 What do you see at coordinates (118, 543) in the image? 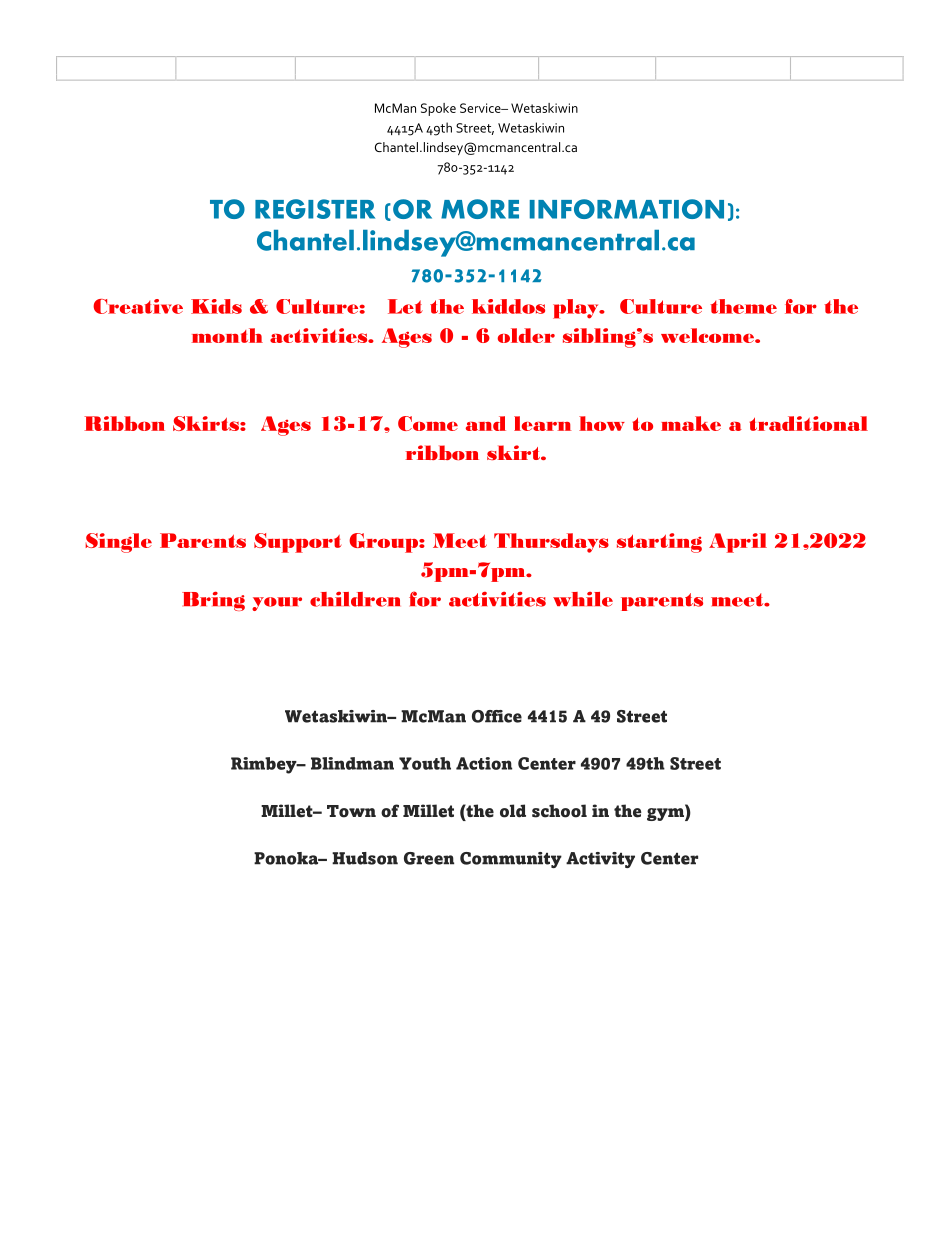
I see `Single` at bounding box center [118, 543].
